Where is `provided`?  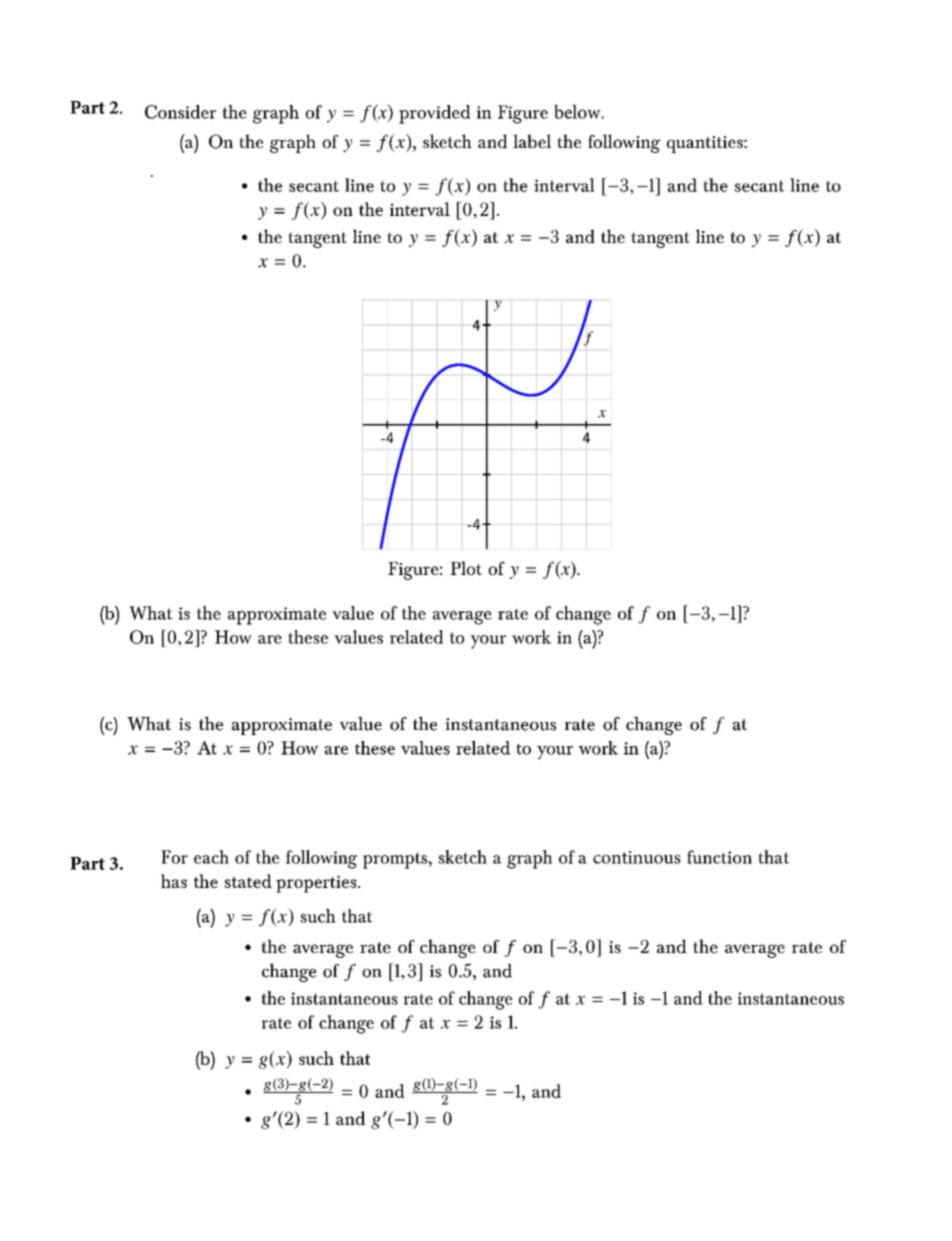
provided is located at coordinates (434, 114).
